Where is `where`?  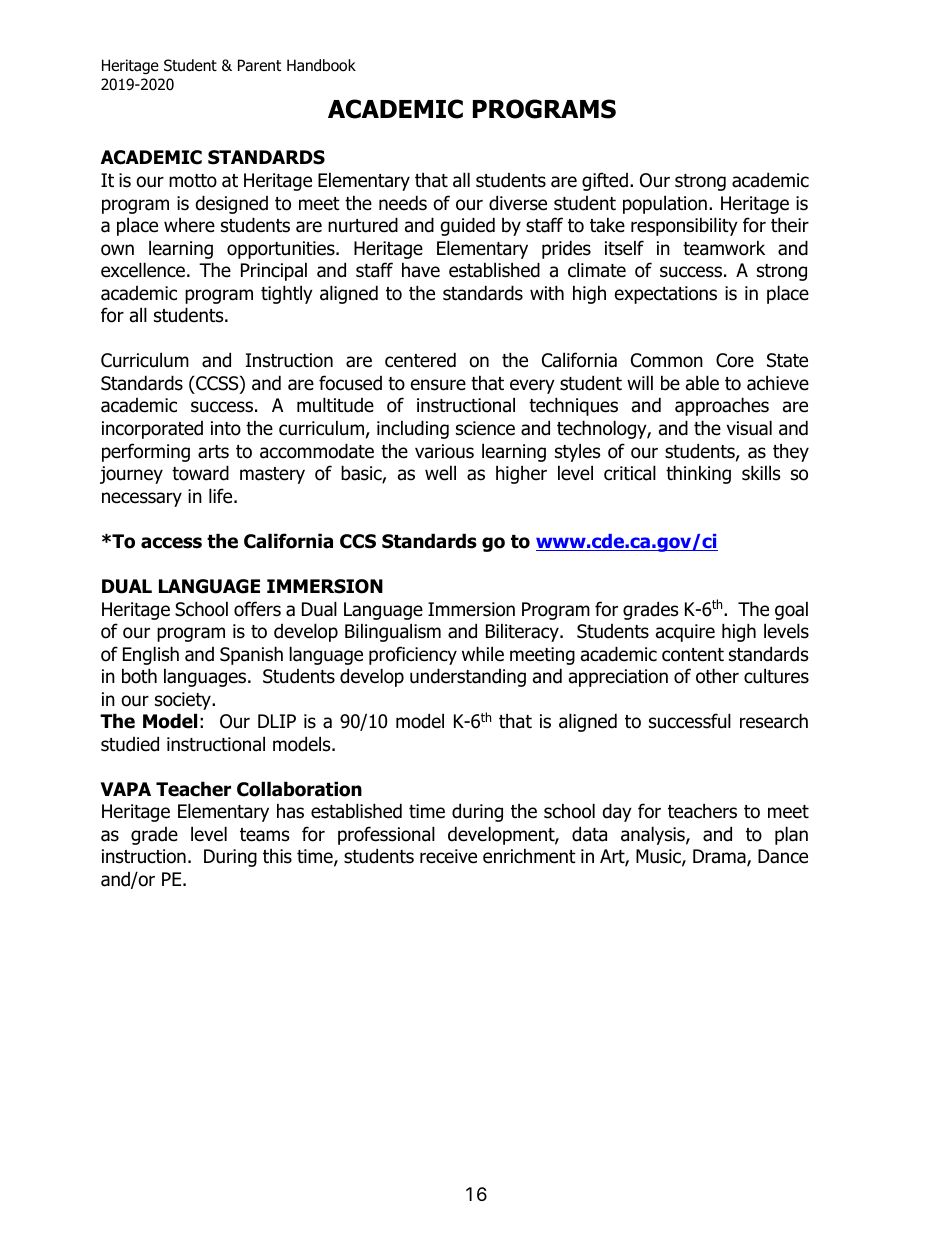
where is located at coordinates (189, 225).
